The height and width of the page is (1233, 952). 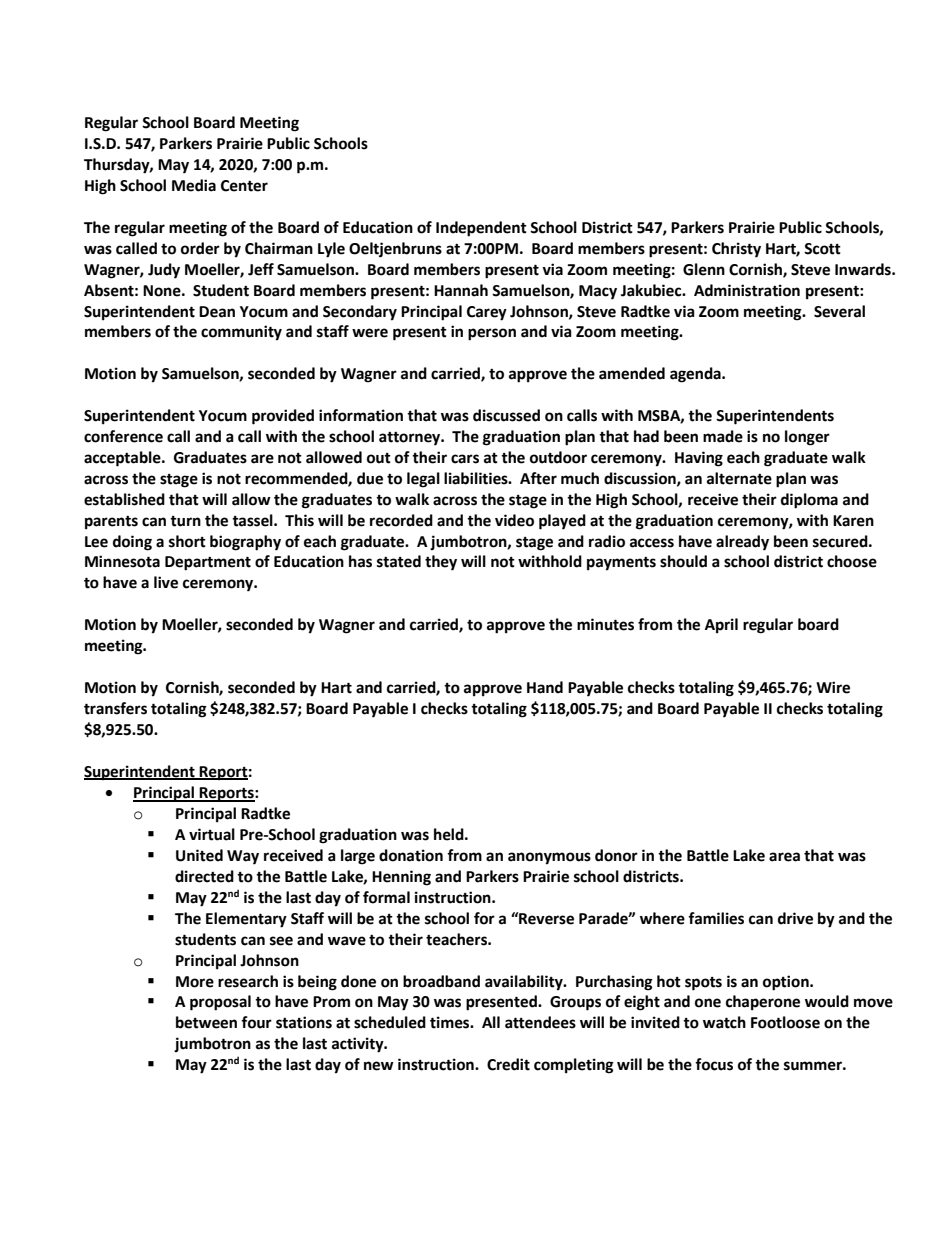 What do you see at coordinates (506, 415) in the page?
I see `discussed` at bounding box center [506, 415].
